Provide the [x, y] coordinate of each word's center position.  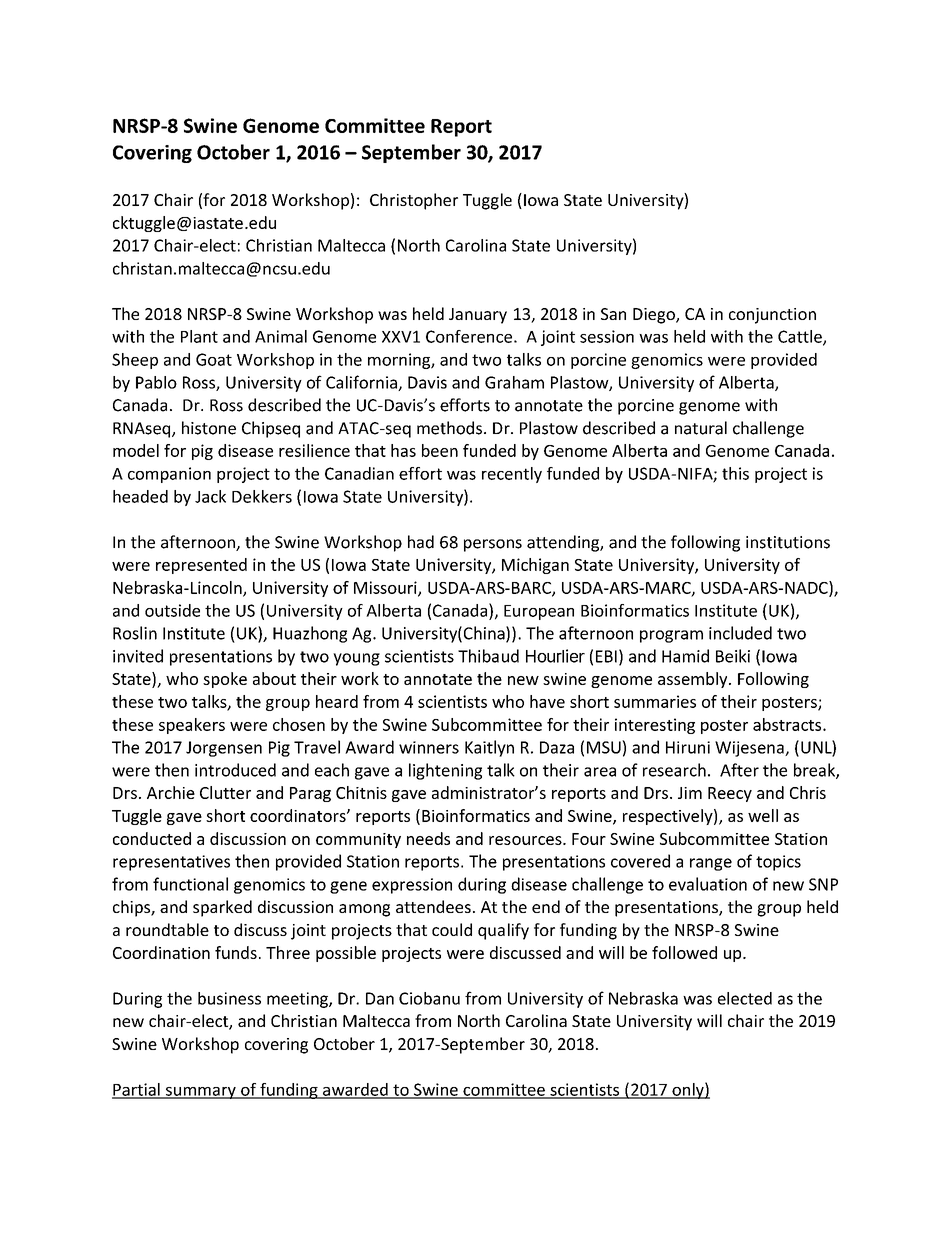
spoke [225, 680]
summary [201, 1093]
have [547, 701]
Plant [199, 336]
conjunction [772, 316]
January [478, 316]
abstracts [788, 724]
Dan [380, 998]
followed [684, 952]
